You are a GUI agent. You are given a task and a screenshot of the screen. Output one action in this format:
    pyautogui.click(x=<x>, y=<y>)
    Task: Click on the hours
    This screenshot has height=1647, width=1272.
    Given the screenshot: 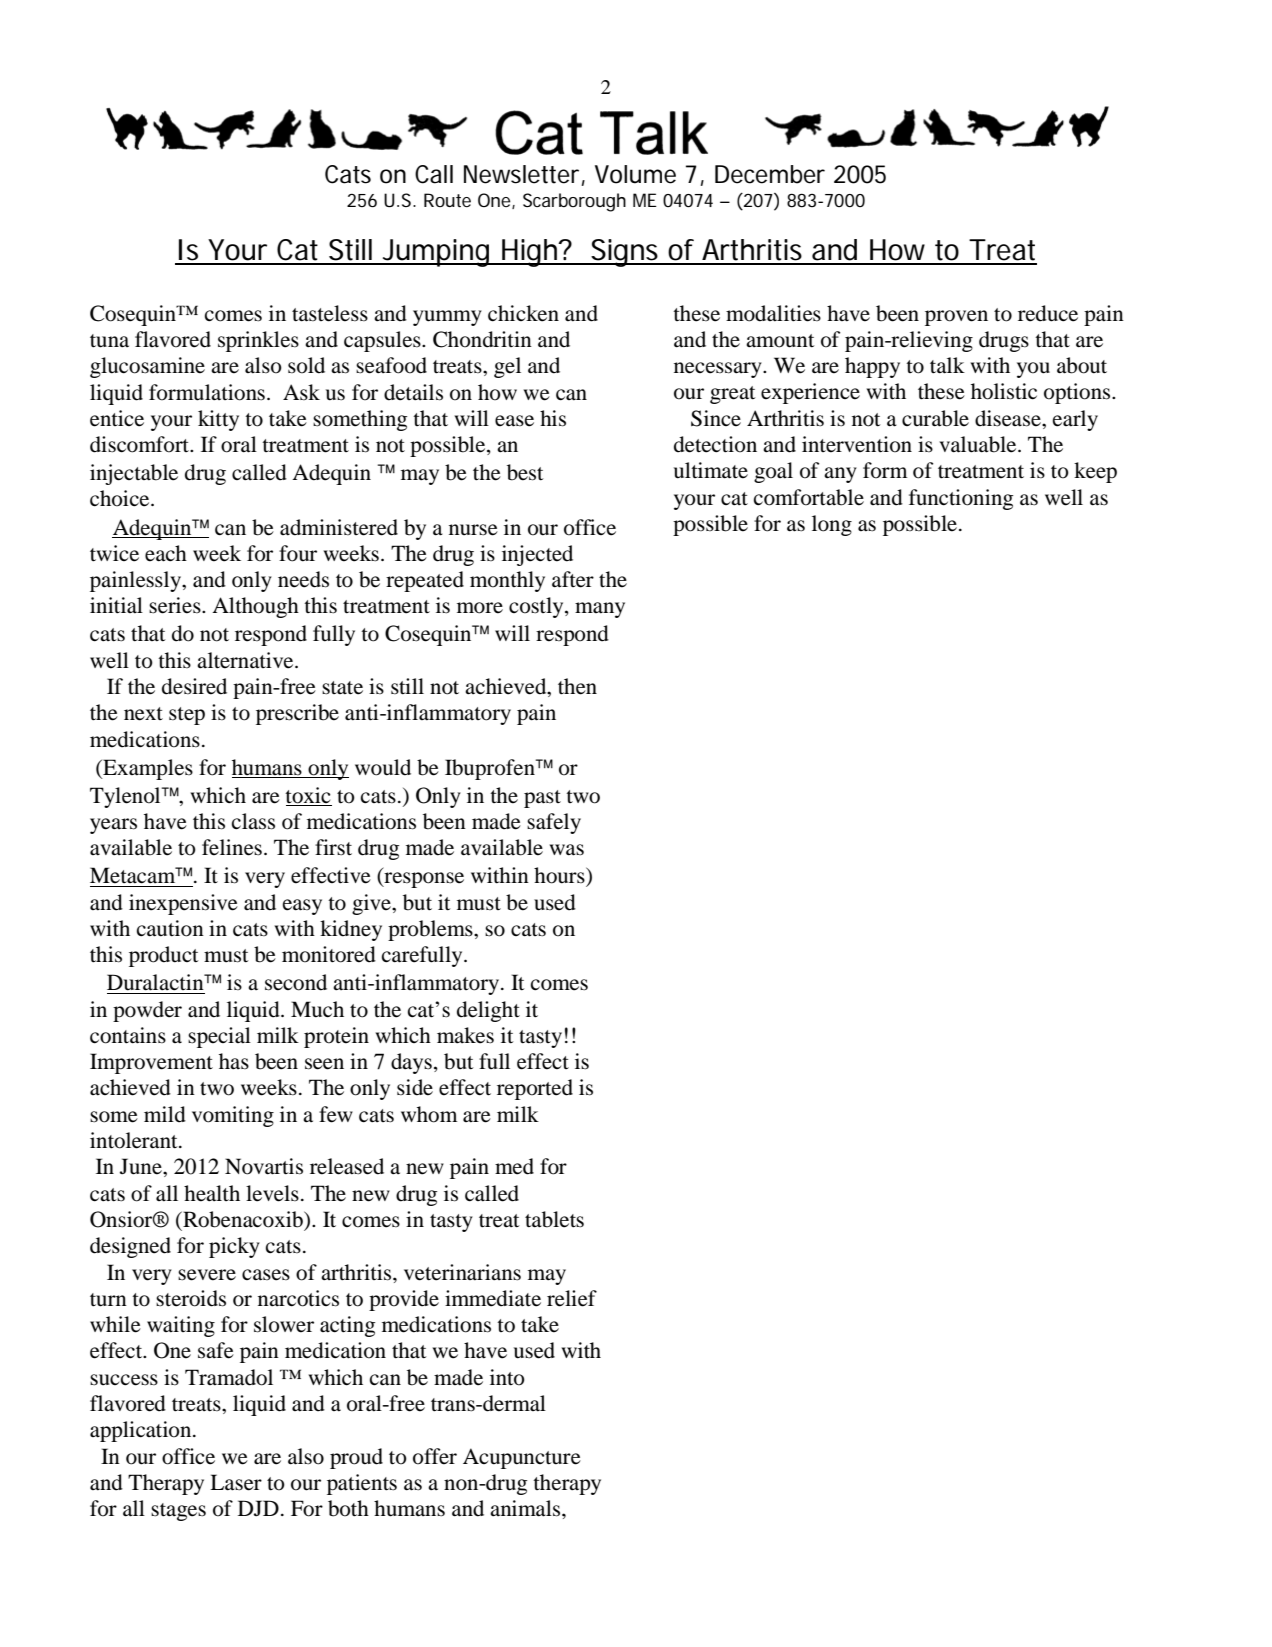 What is the action you would take?
    pyautogui.click(x=560, y=875)
